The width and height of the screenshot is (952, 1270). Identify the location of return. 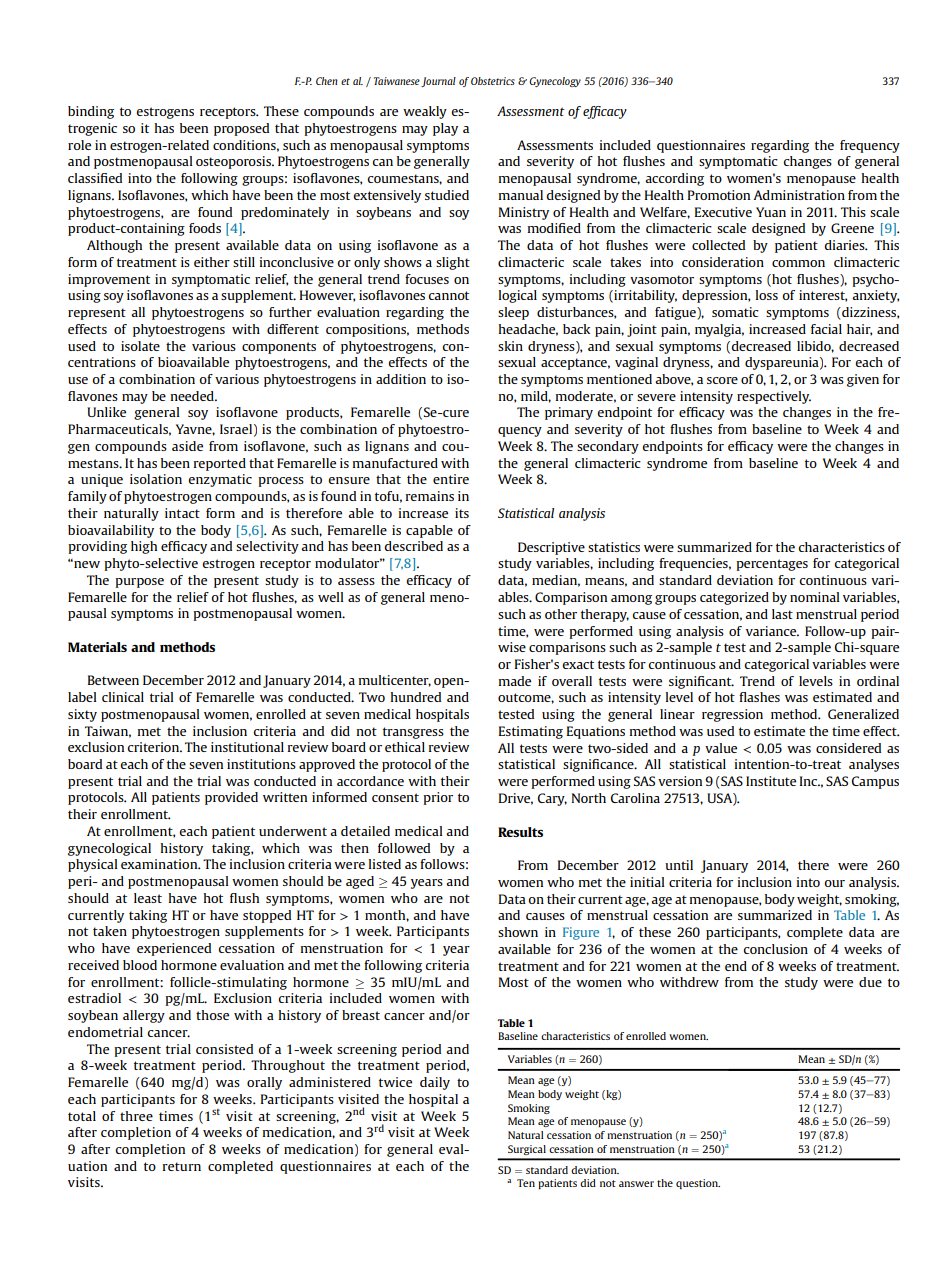
(182, 1166).
